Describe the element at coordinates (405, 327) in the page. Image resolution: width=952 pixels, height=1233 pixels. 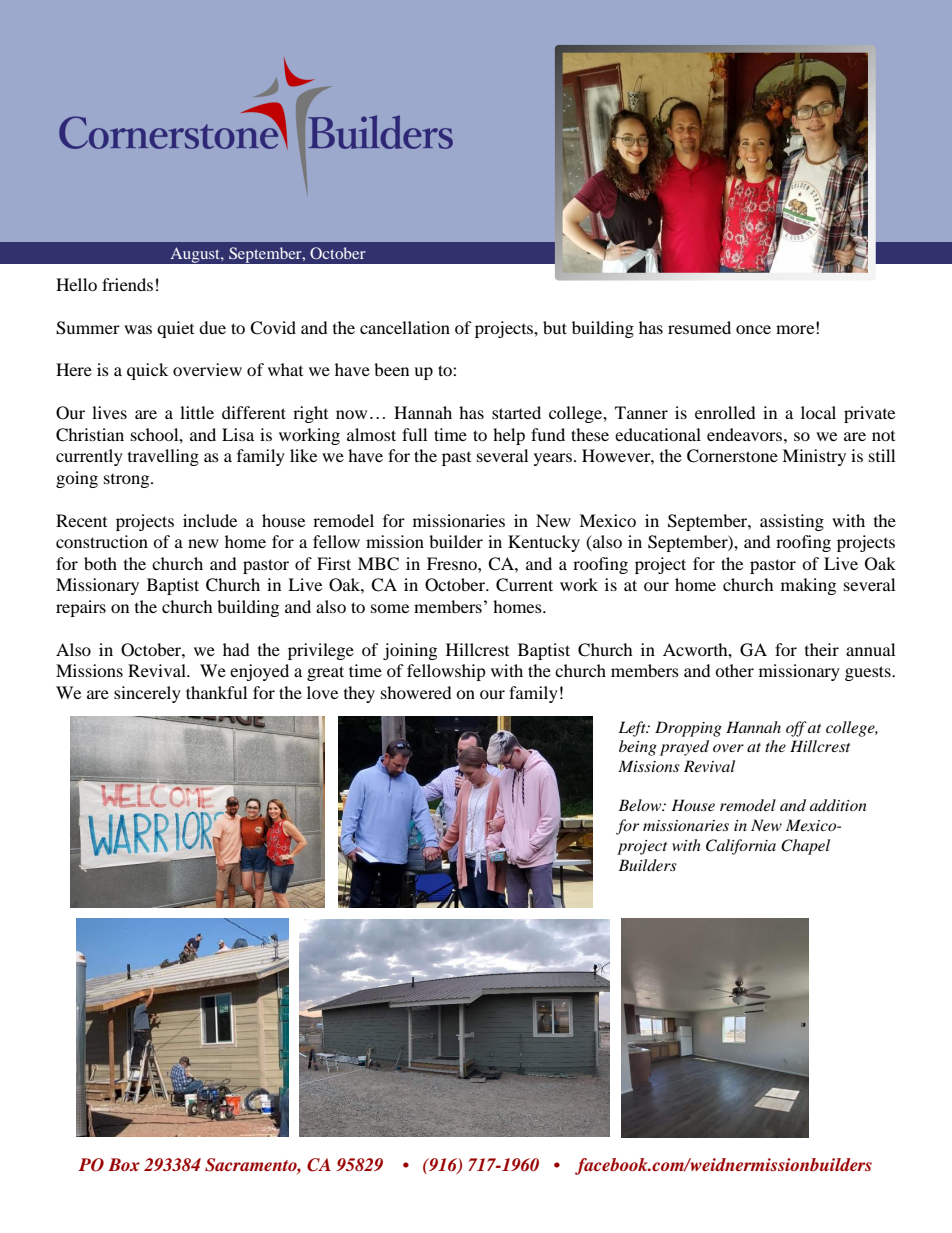
I see `cancellation` at that location.
